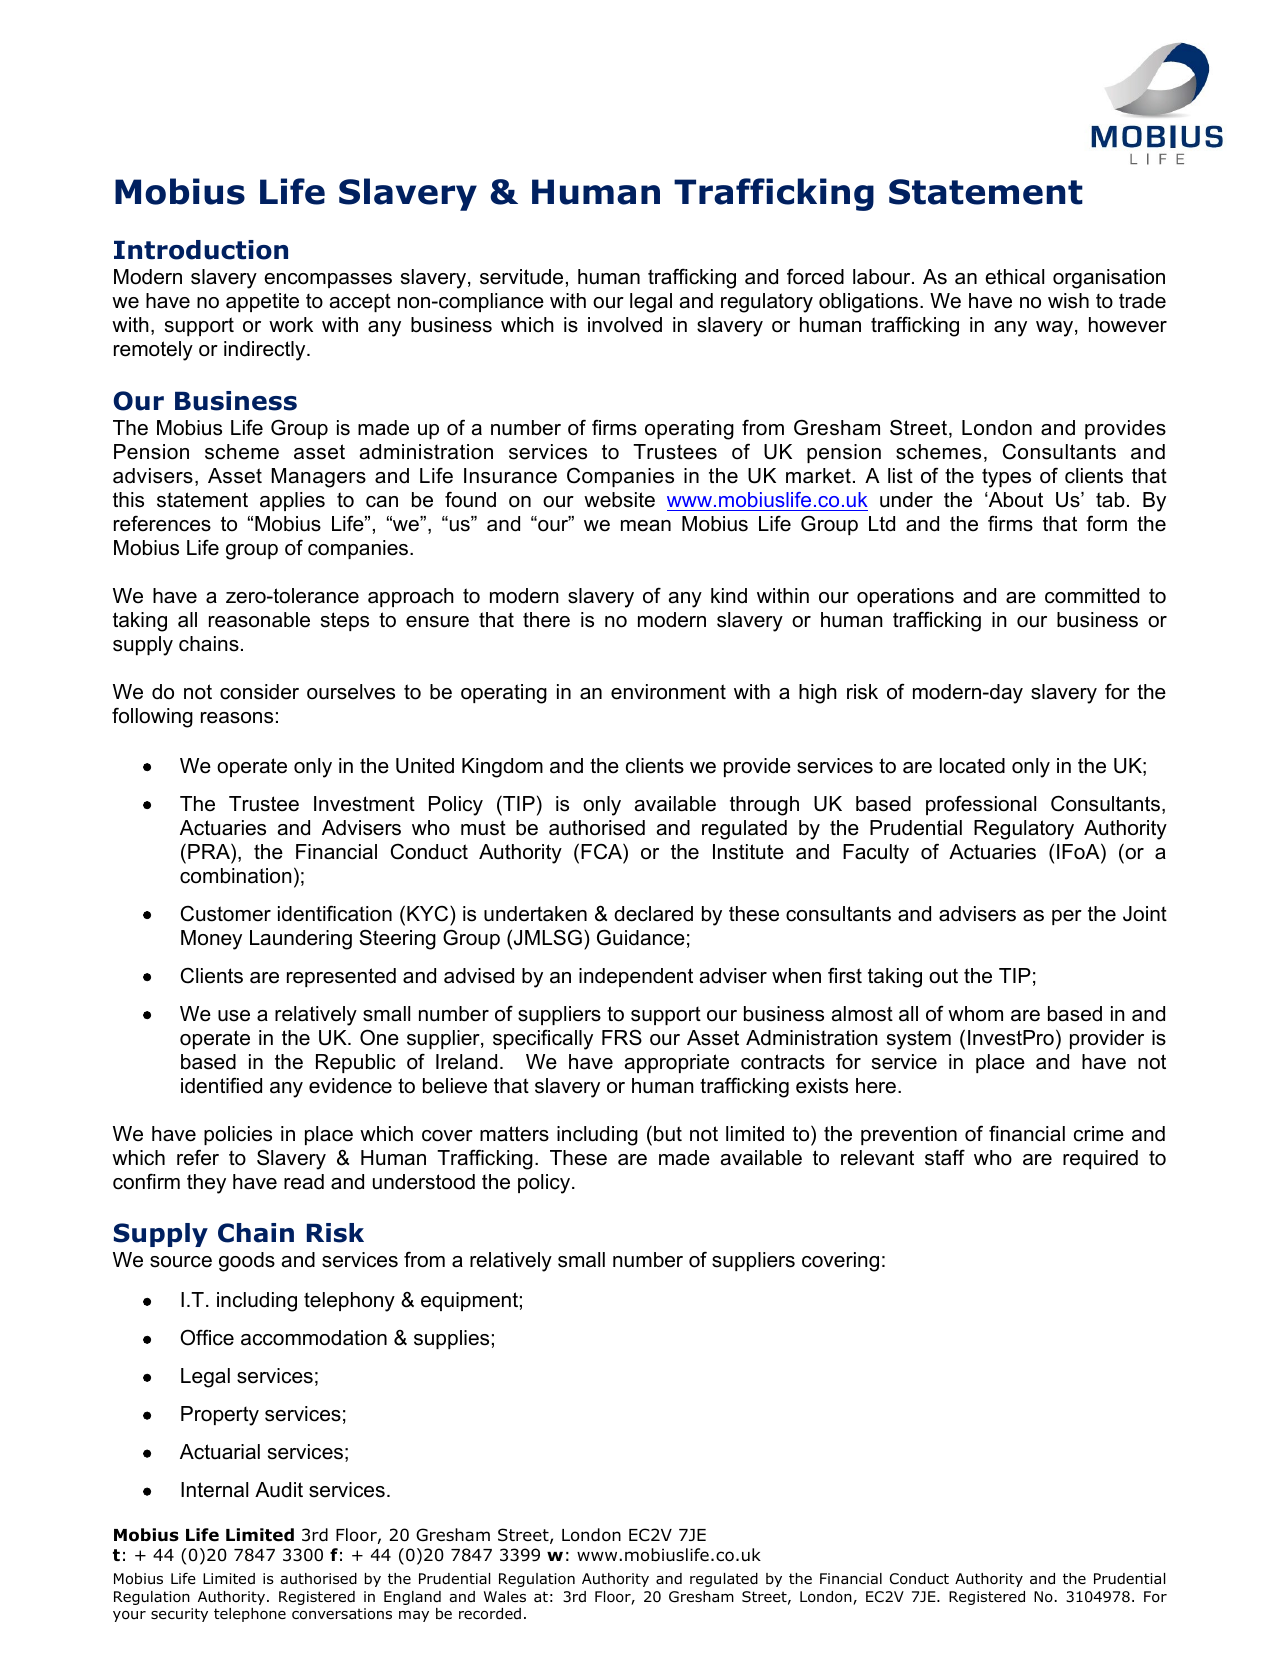  What do you see at coordinates (247, 1262) in the screenshot?
I see `goods` at bounding box center [247, 1262].
